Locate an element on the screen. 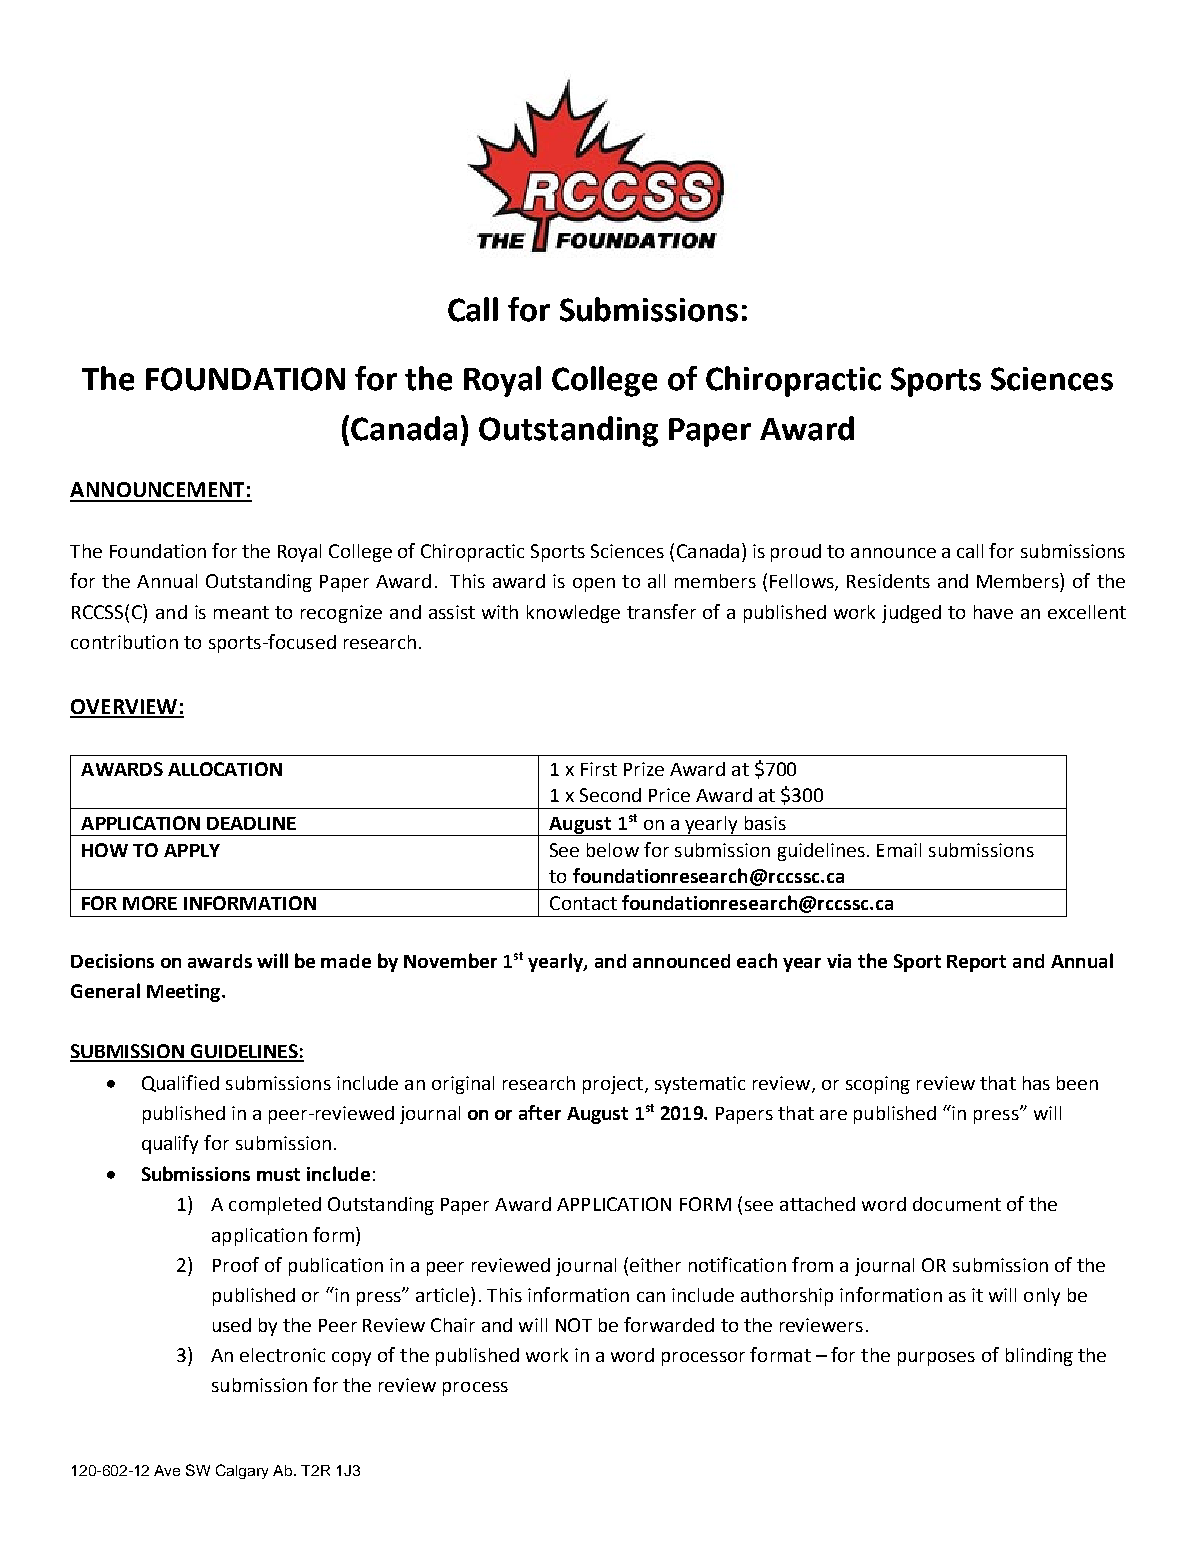 This screenshot has height=1548, width=1196. qualify is located at coordinates (170, 1144).
